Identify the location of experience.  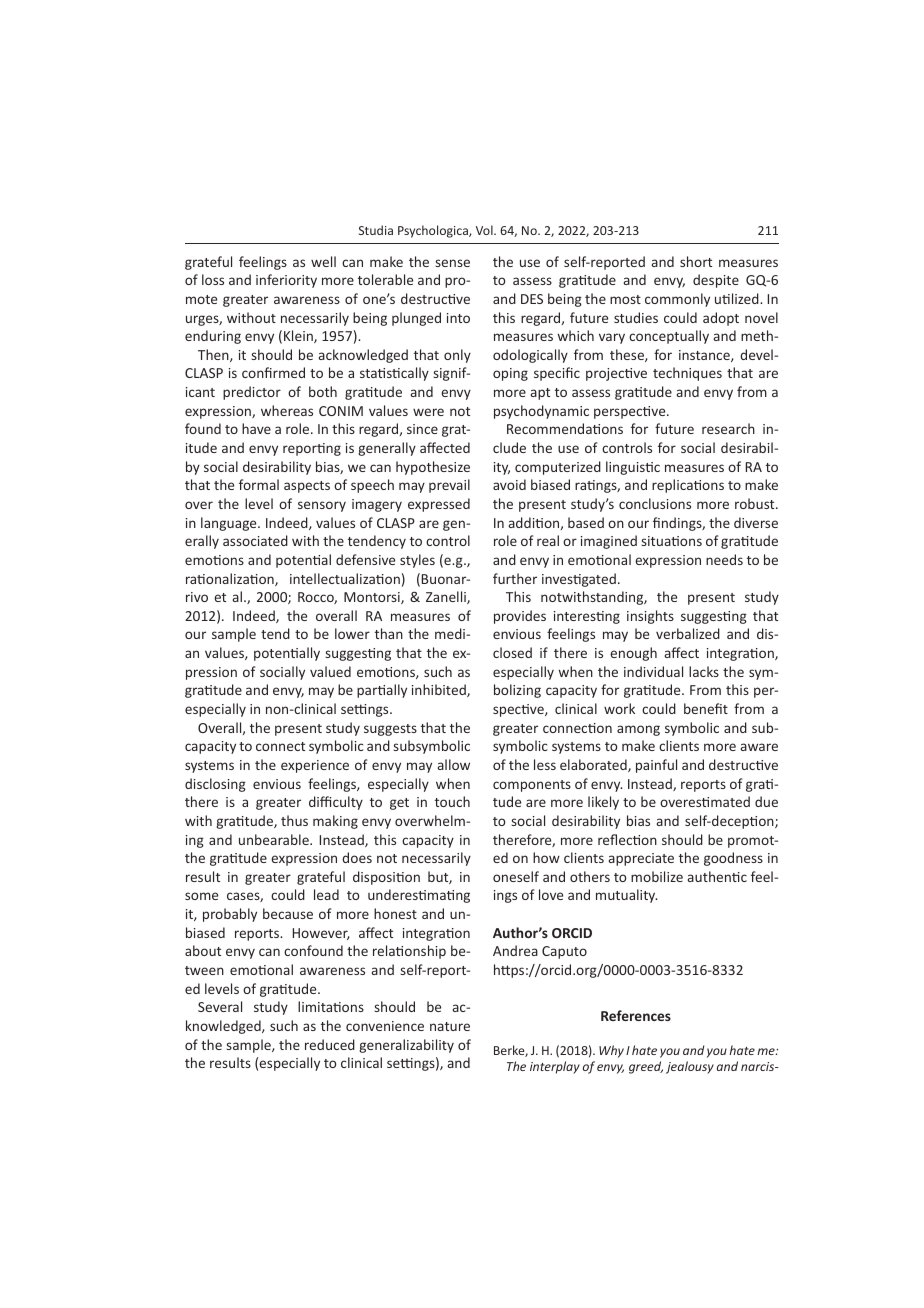
(315, 766).
